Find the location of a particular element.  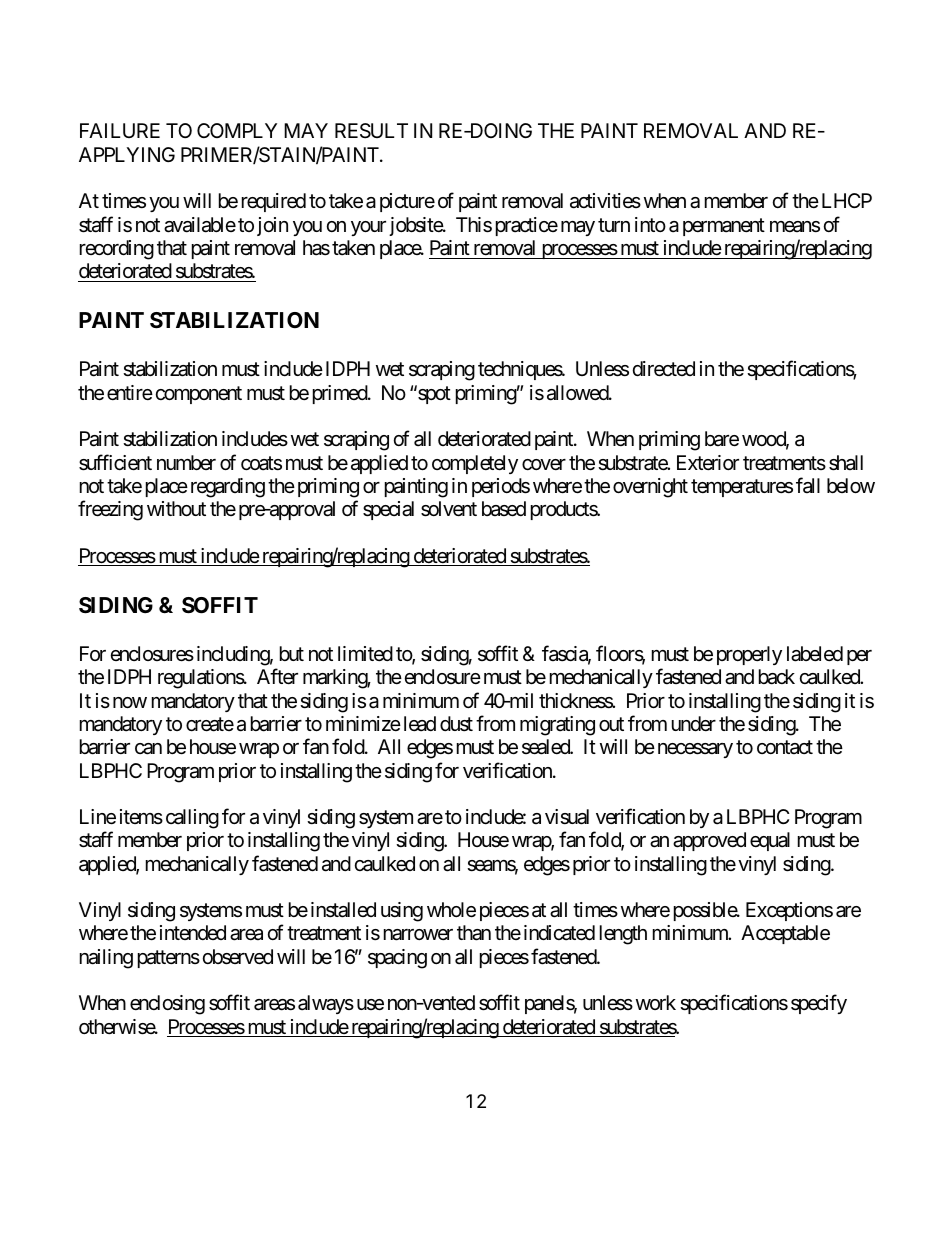

fall is located at coordinates (808, 485).
